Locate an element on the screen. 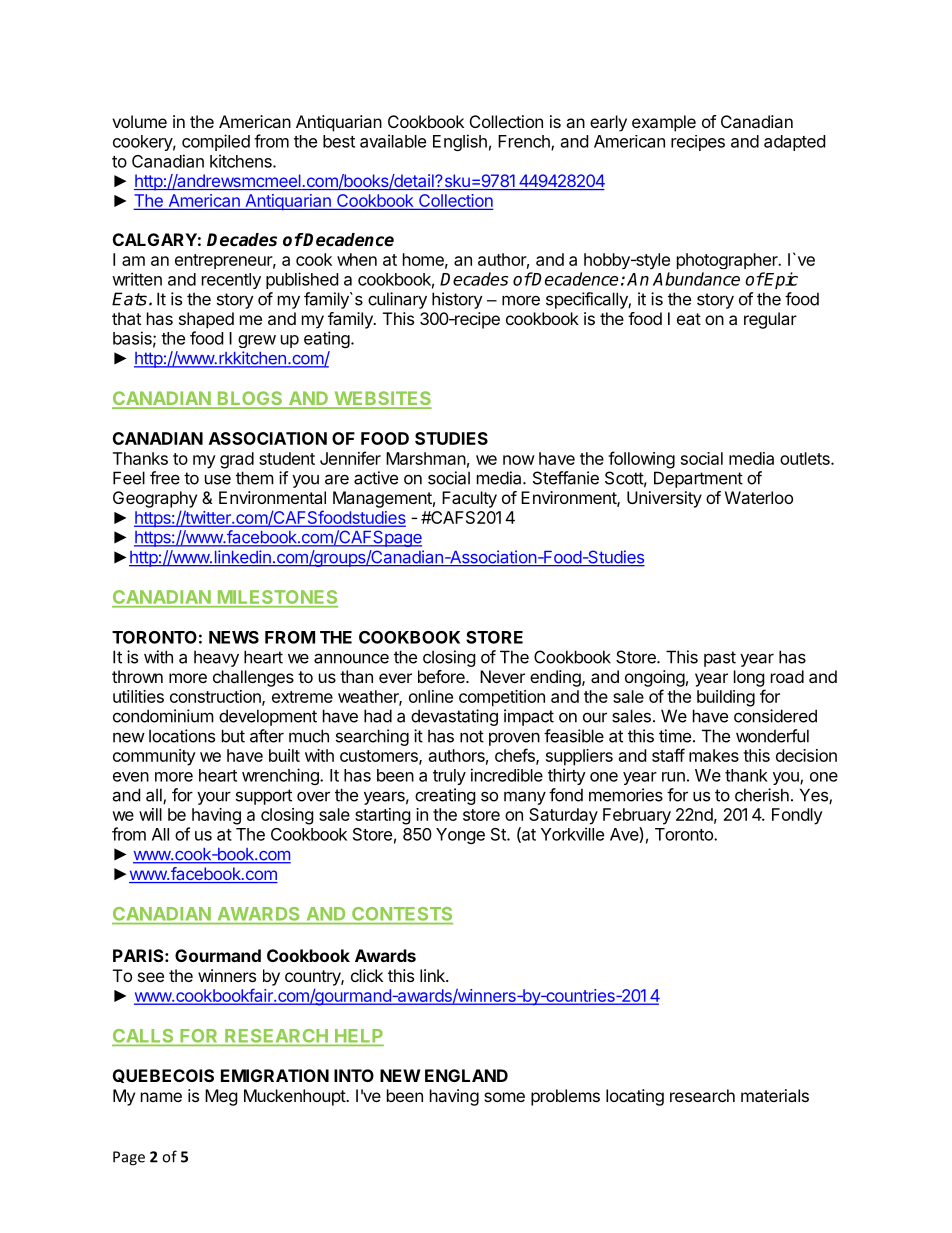 The image size is (952, 1233). ENGLAND is located at coordinates (466, 1075).
